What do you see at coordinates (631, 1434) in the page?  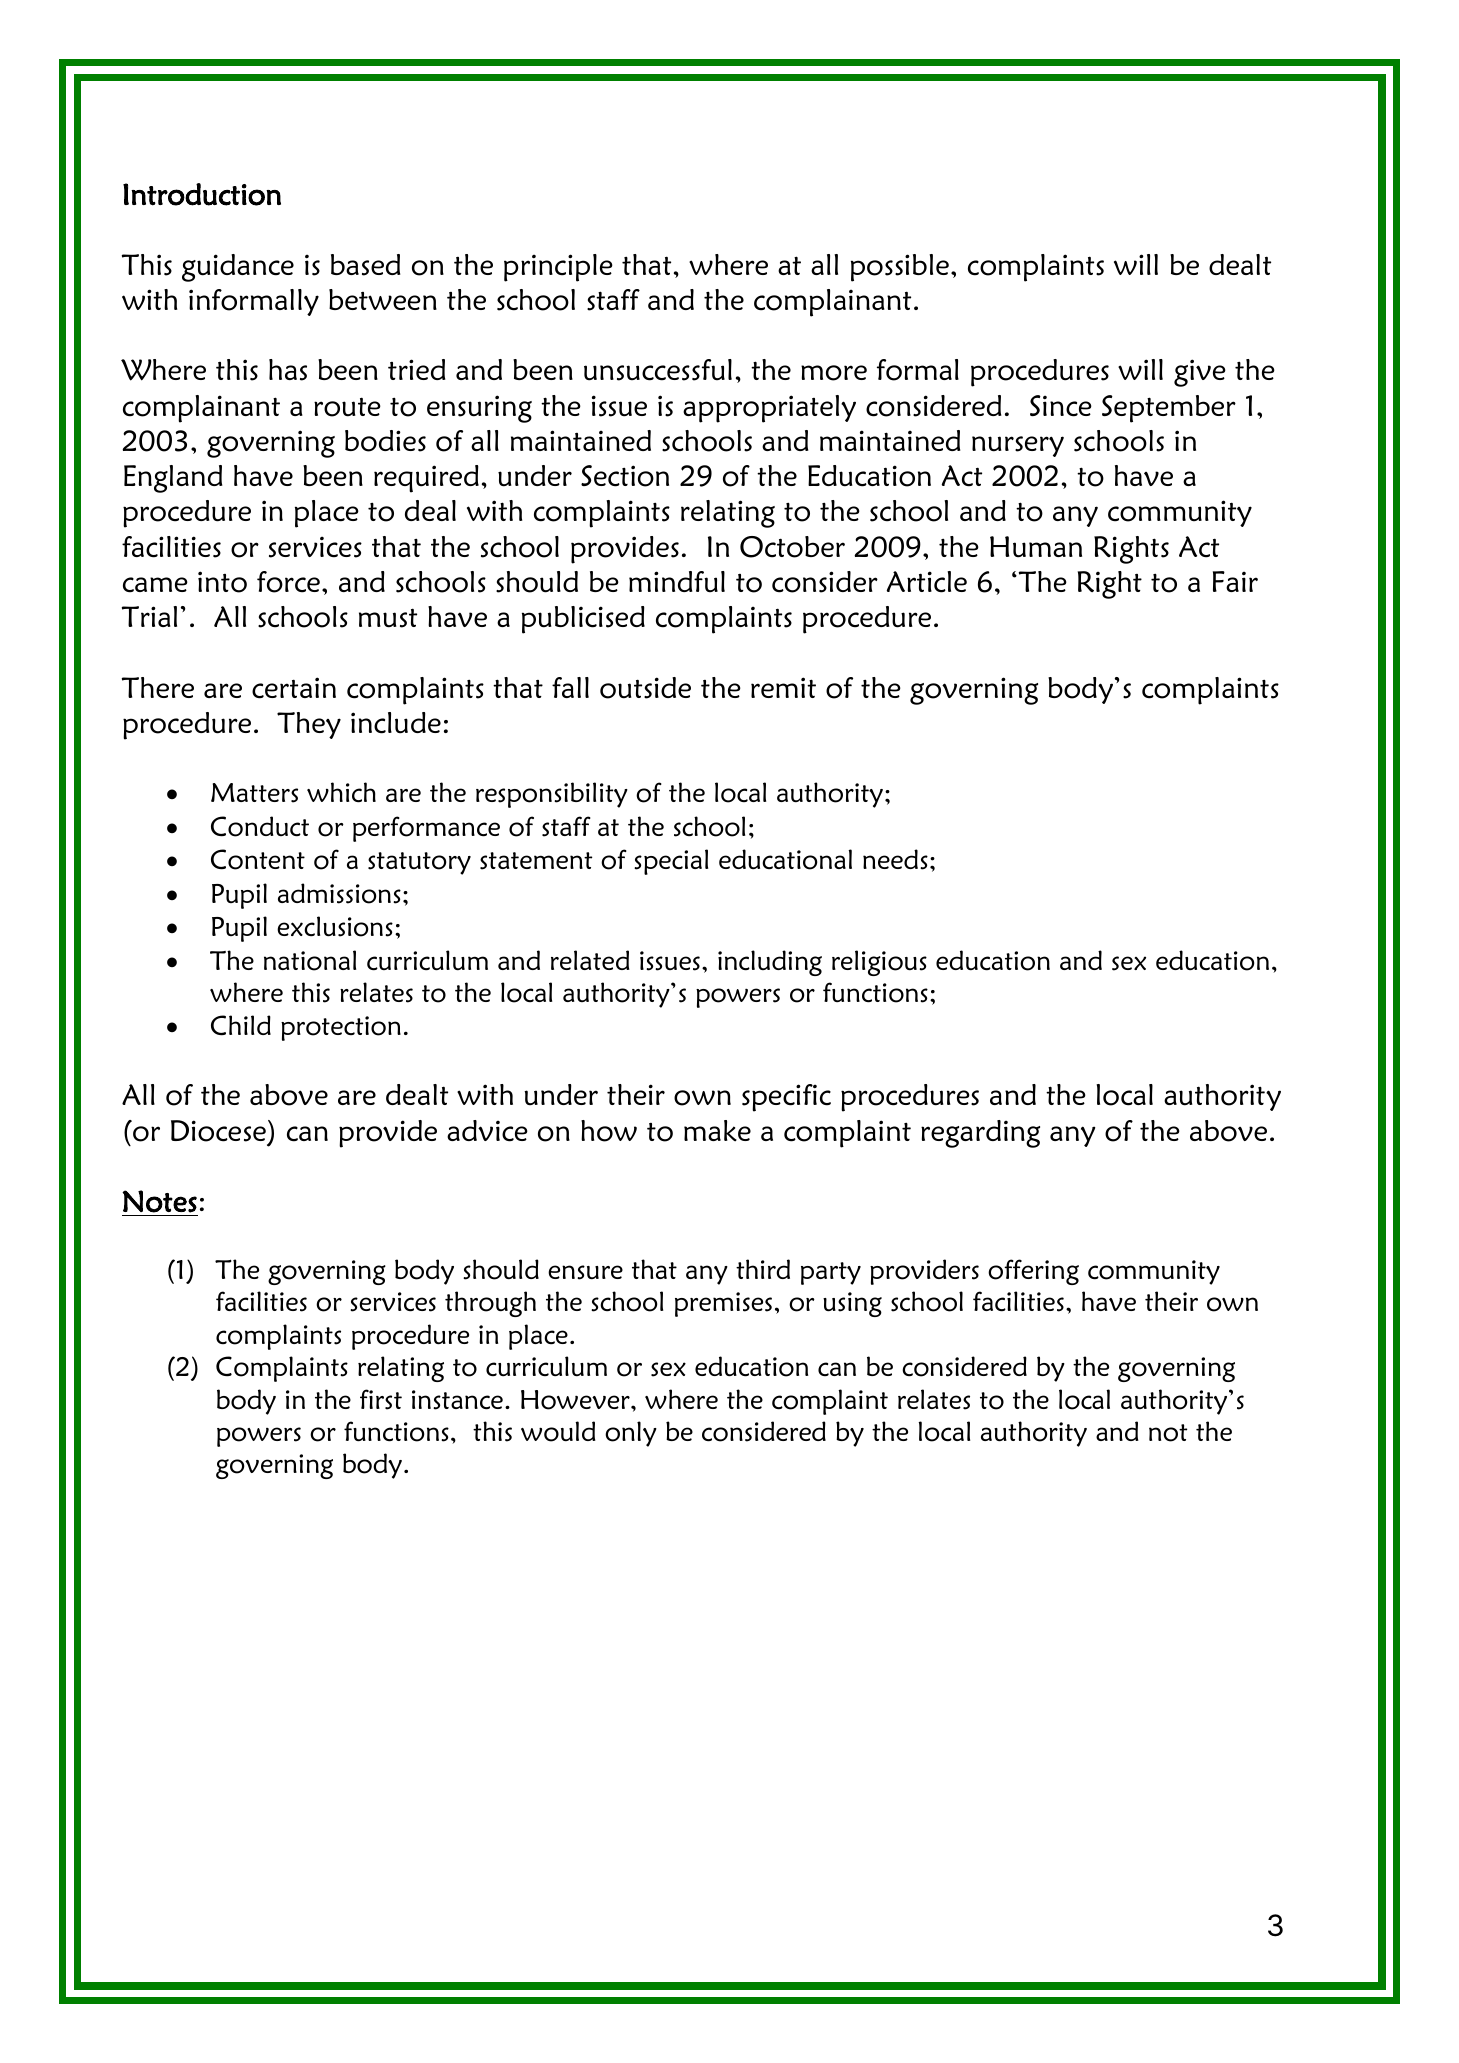 I see `only` at bounding box center [631, 1434].
